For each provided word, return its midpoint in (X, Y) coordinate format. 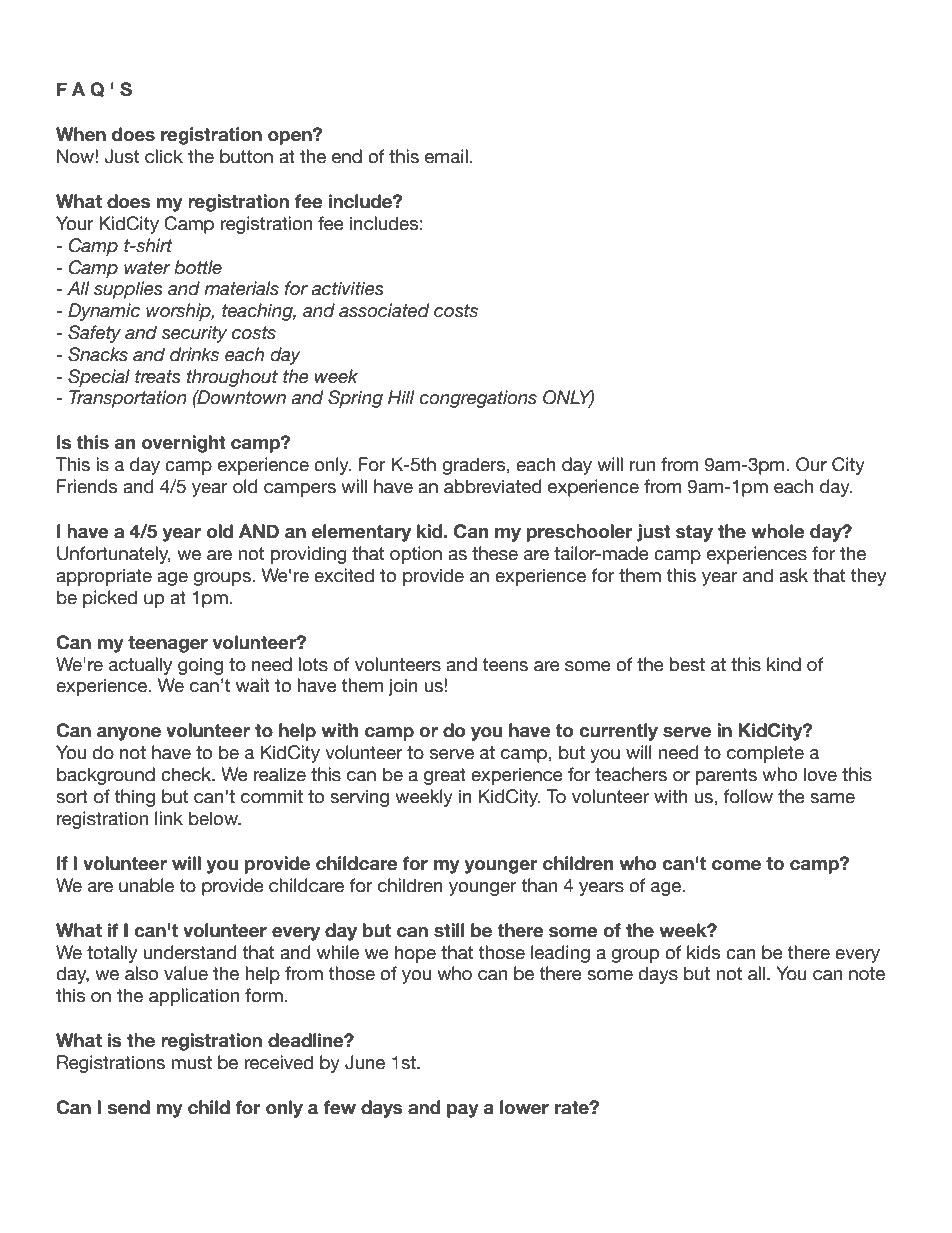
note (867, 974)
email (446, 156)
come (736, 865)
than (539, 885)
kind (784, 664)
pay (463, 1111)
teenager (168, 644)
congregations (478, 399)
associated (384, 310)
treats (158, 377)
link (169, 818)
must (191, 1063)
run (642, 466)
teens (505, 665)
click (164, 156)
